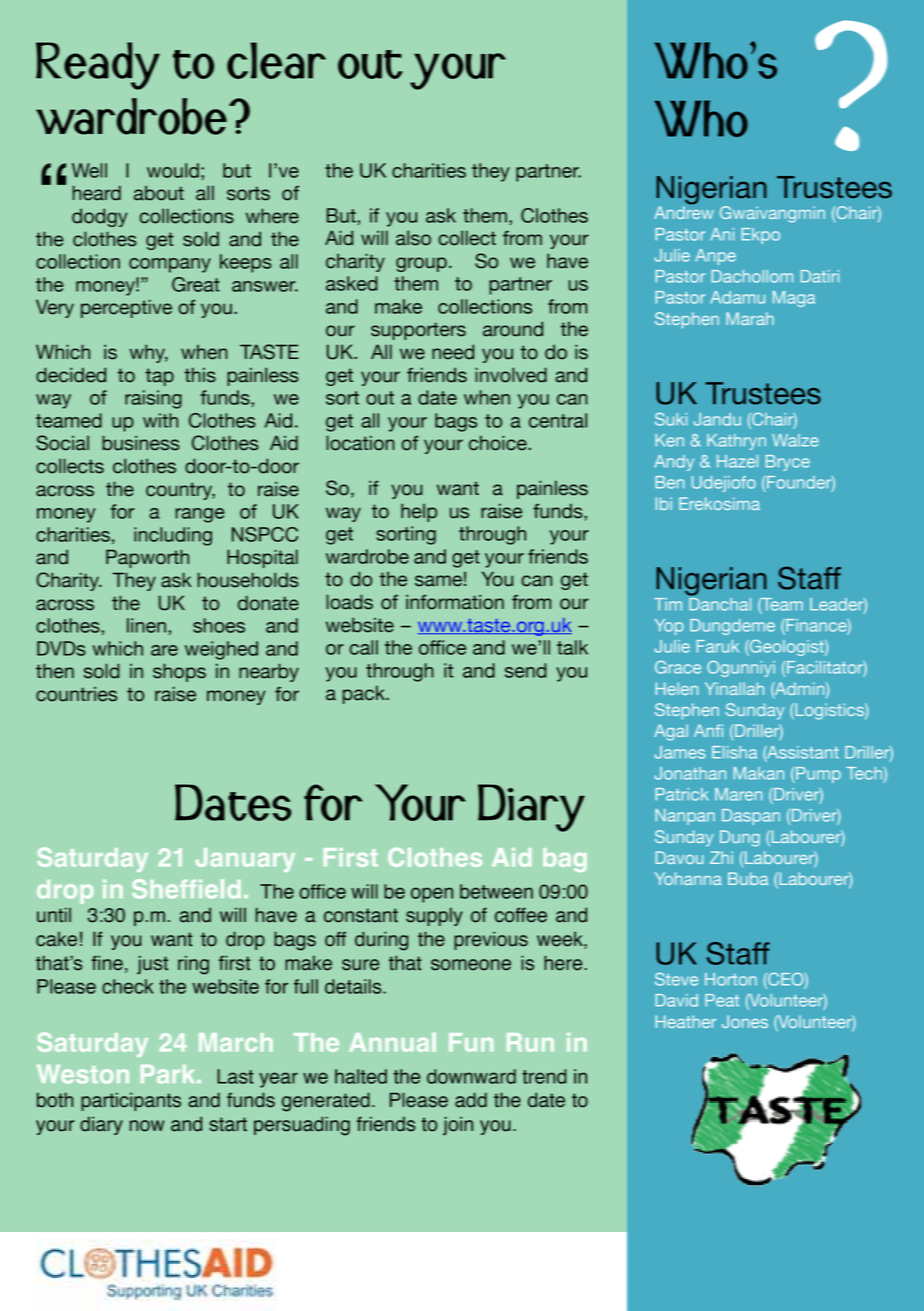 The image size is (924, 1311). Describe the element at coordinates (131, 1101) in the image. I see `participants` at that location.
